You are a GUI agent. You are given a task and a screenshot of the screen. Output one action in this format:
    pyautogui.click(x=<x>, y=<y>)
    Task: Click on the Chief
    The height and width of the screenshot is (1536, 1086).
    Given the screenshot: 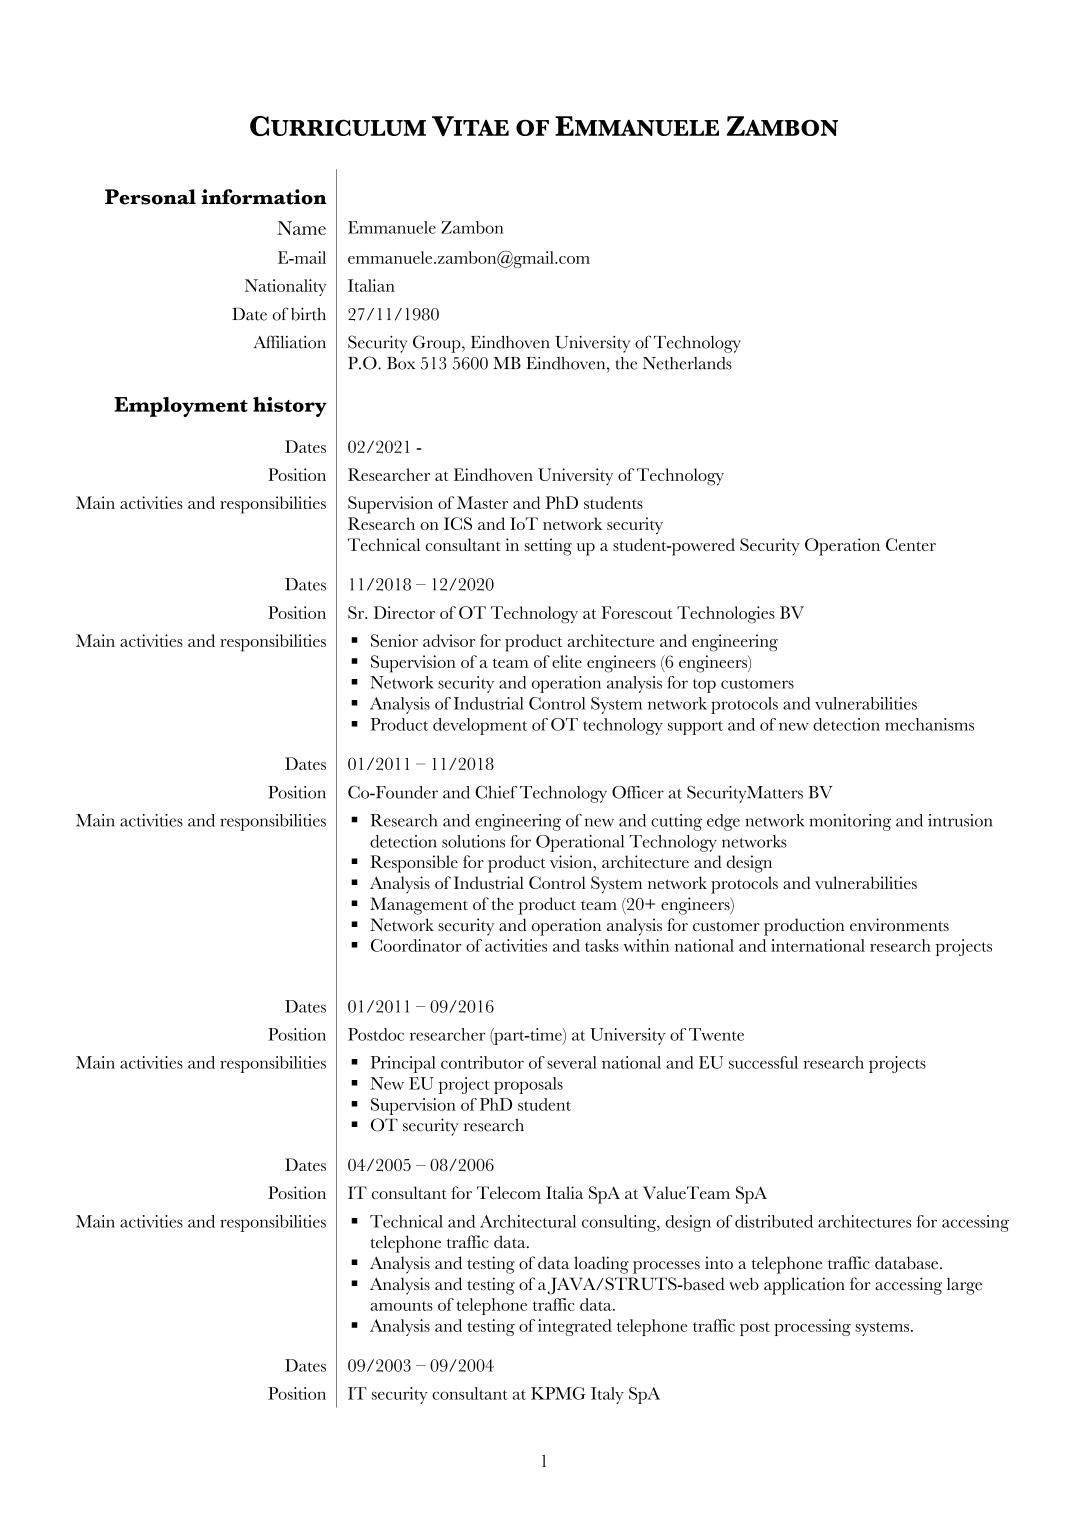 What is the action you would take?
    pyautogui.click(x=496, y=792)
